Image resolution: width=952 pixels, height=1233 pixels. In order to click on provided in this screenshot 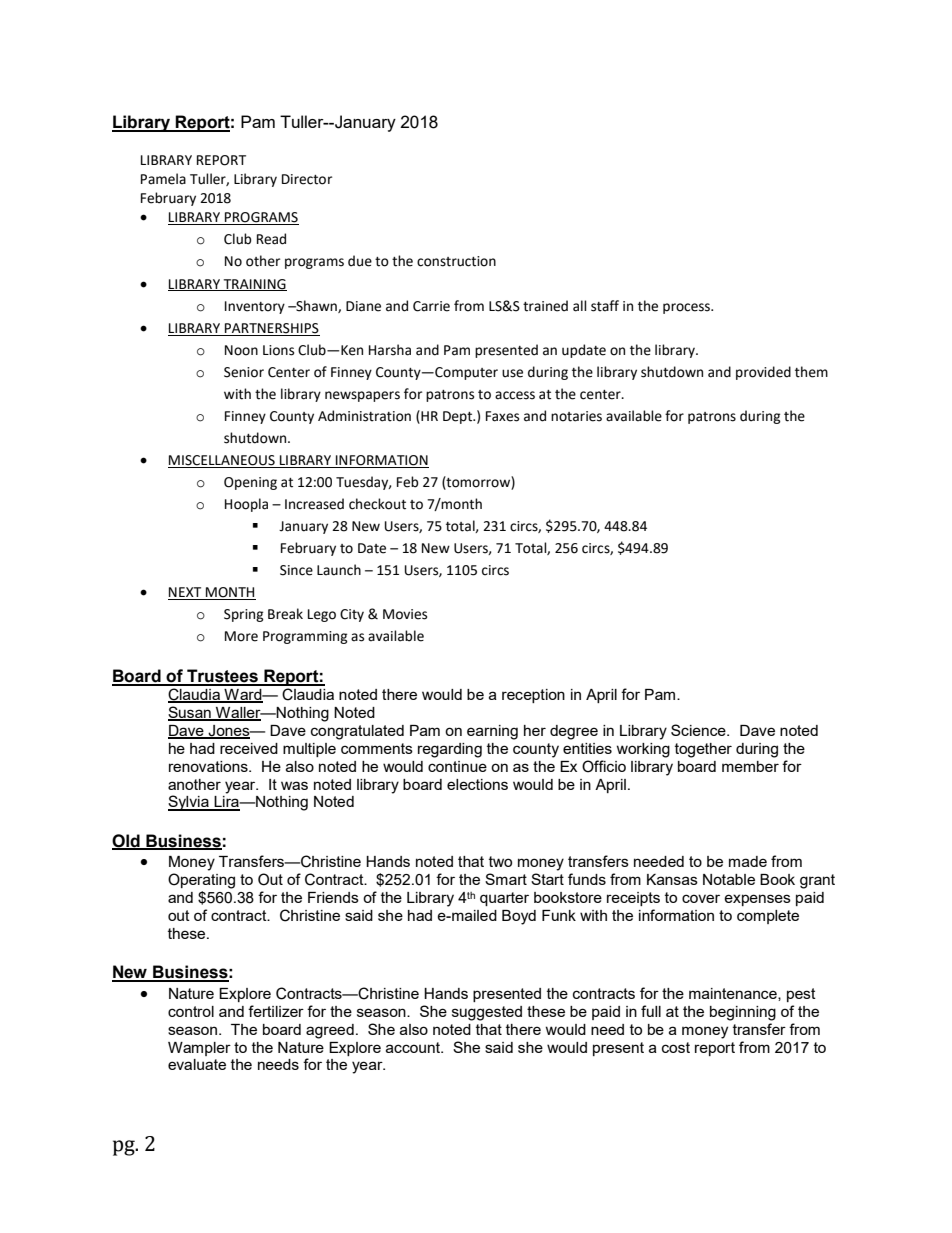, I will do `click(763, 373)`.
